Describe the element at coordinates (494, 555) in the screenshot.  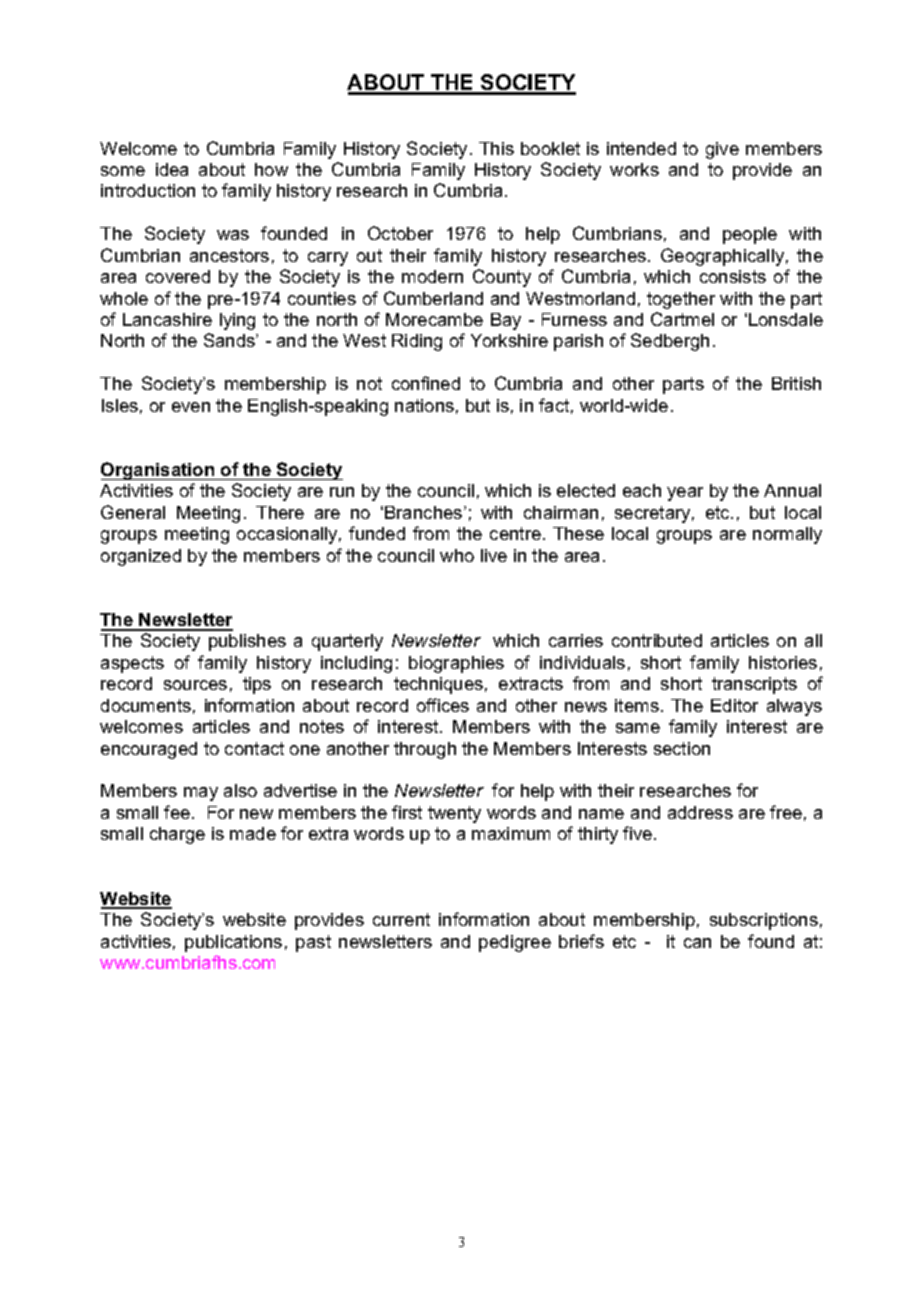
I see `live` at that location.
